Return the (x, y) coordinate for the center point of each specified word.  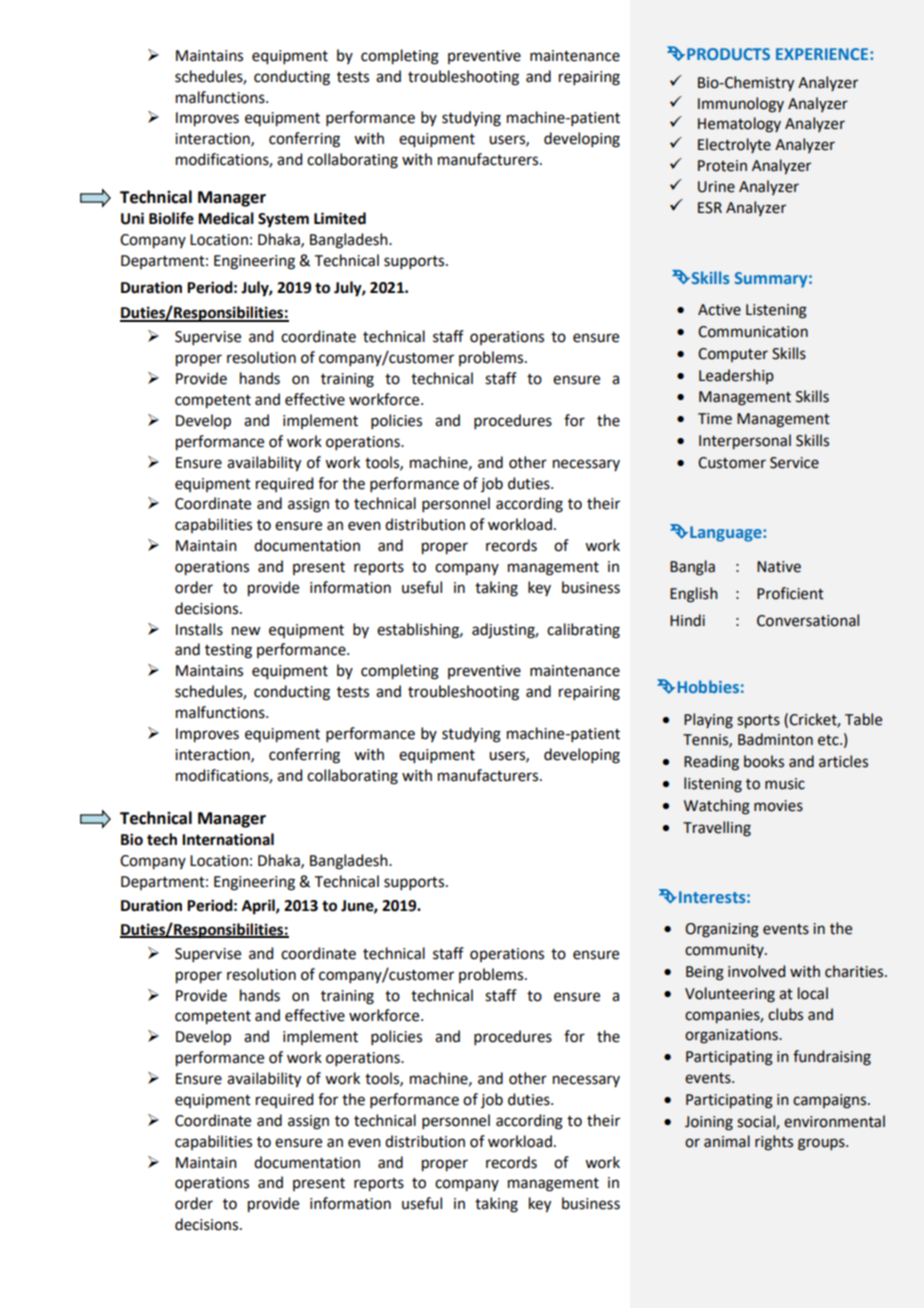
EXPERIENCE (823, 54)
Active (719, 310)
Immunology (741, 105)
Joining (709, 1123)
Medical (226, 218)
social (757, 1122)
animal (727, 1141)
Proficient (790, 593)
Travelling (717, 829)
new (246, 631)
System (283, 220)
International (228, 839)
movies (778, 806)
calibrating (583, 631)
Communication (753, 332)
